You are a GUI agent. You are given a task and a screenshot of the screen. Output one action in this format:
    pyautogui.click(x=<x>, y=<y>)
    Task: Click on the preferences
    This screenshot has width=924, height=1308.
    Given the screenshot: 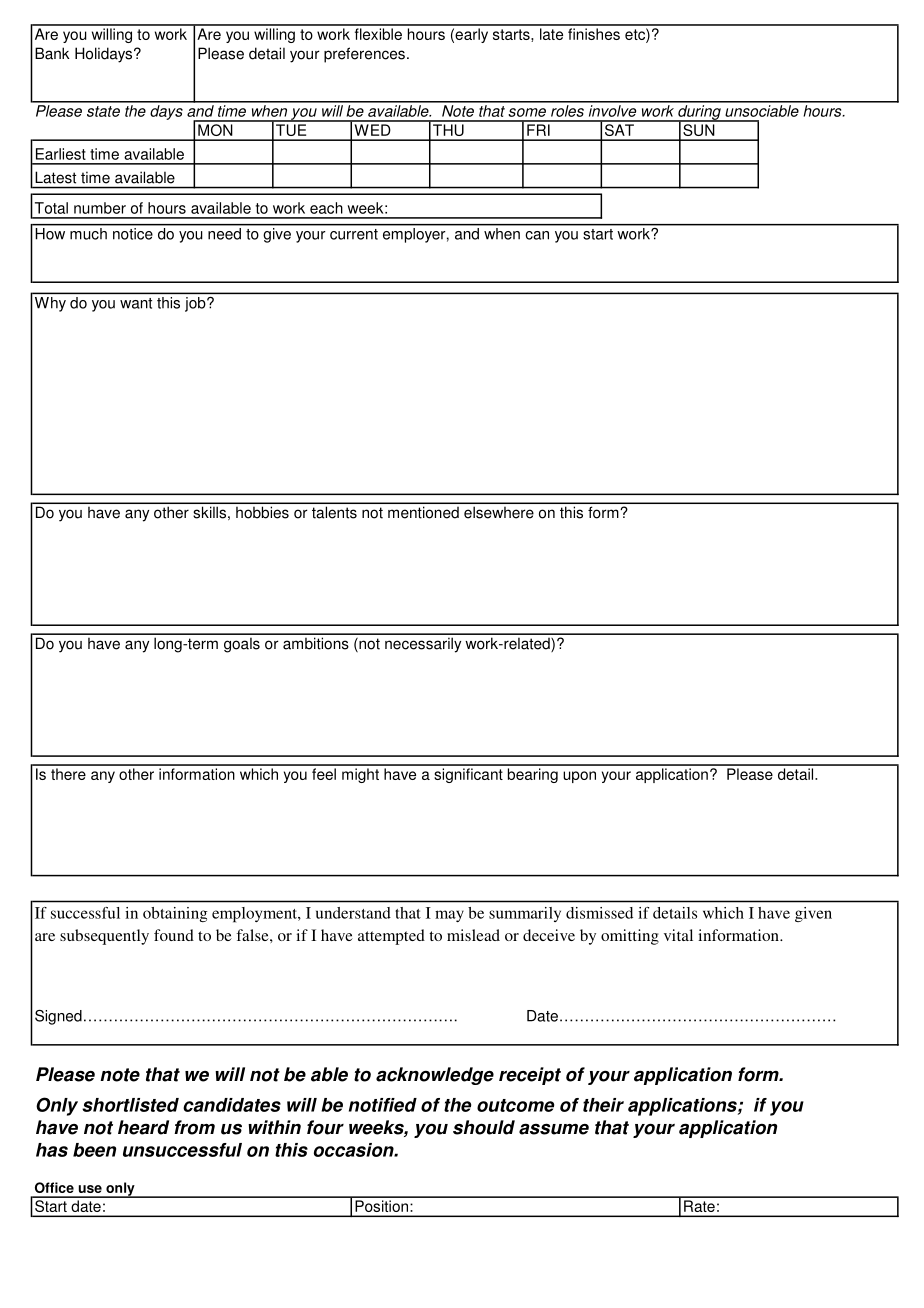 What is the action you would take?
    pyautogui.click(x=364, y=55)
